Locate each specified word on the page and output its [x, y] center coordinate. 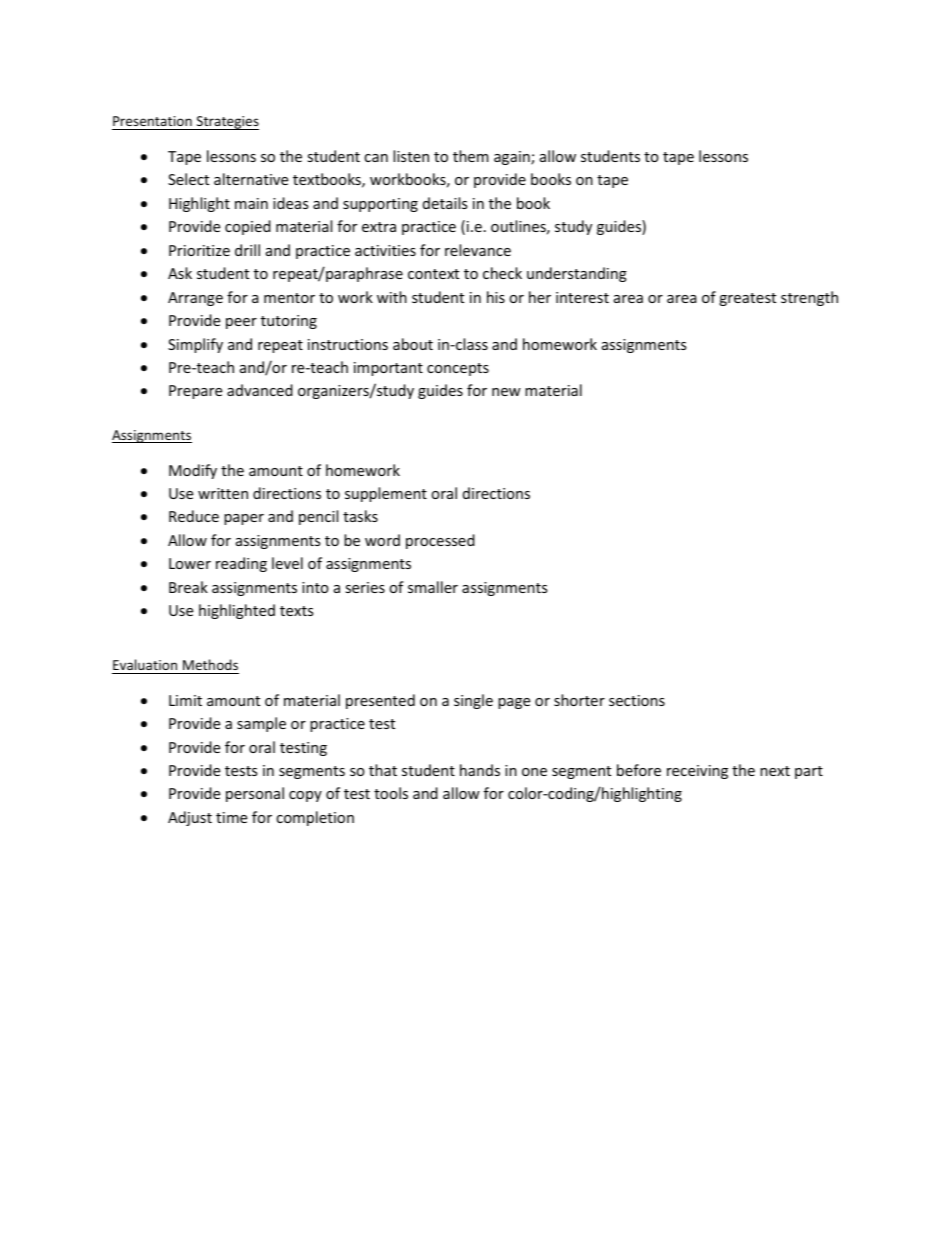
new [506, 392]
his [496, 297]
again [513, 158]
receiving [697, 772]
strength [809, 298]
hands [480, 770]
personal [255, 794]
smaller [433, 587]
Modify [193, 471]
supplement [386, 494]
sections [637, 700]
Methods [210, 664]
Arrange [195, 299]
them [471, 156]
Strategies [227, 123]
